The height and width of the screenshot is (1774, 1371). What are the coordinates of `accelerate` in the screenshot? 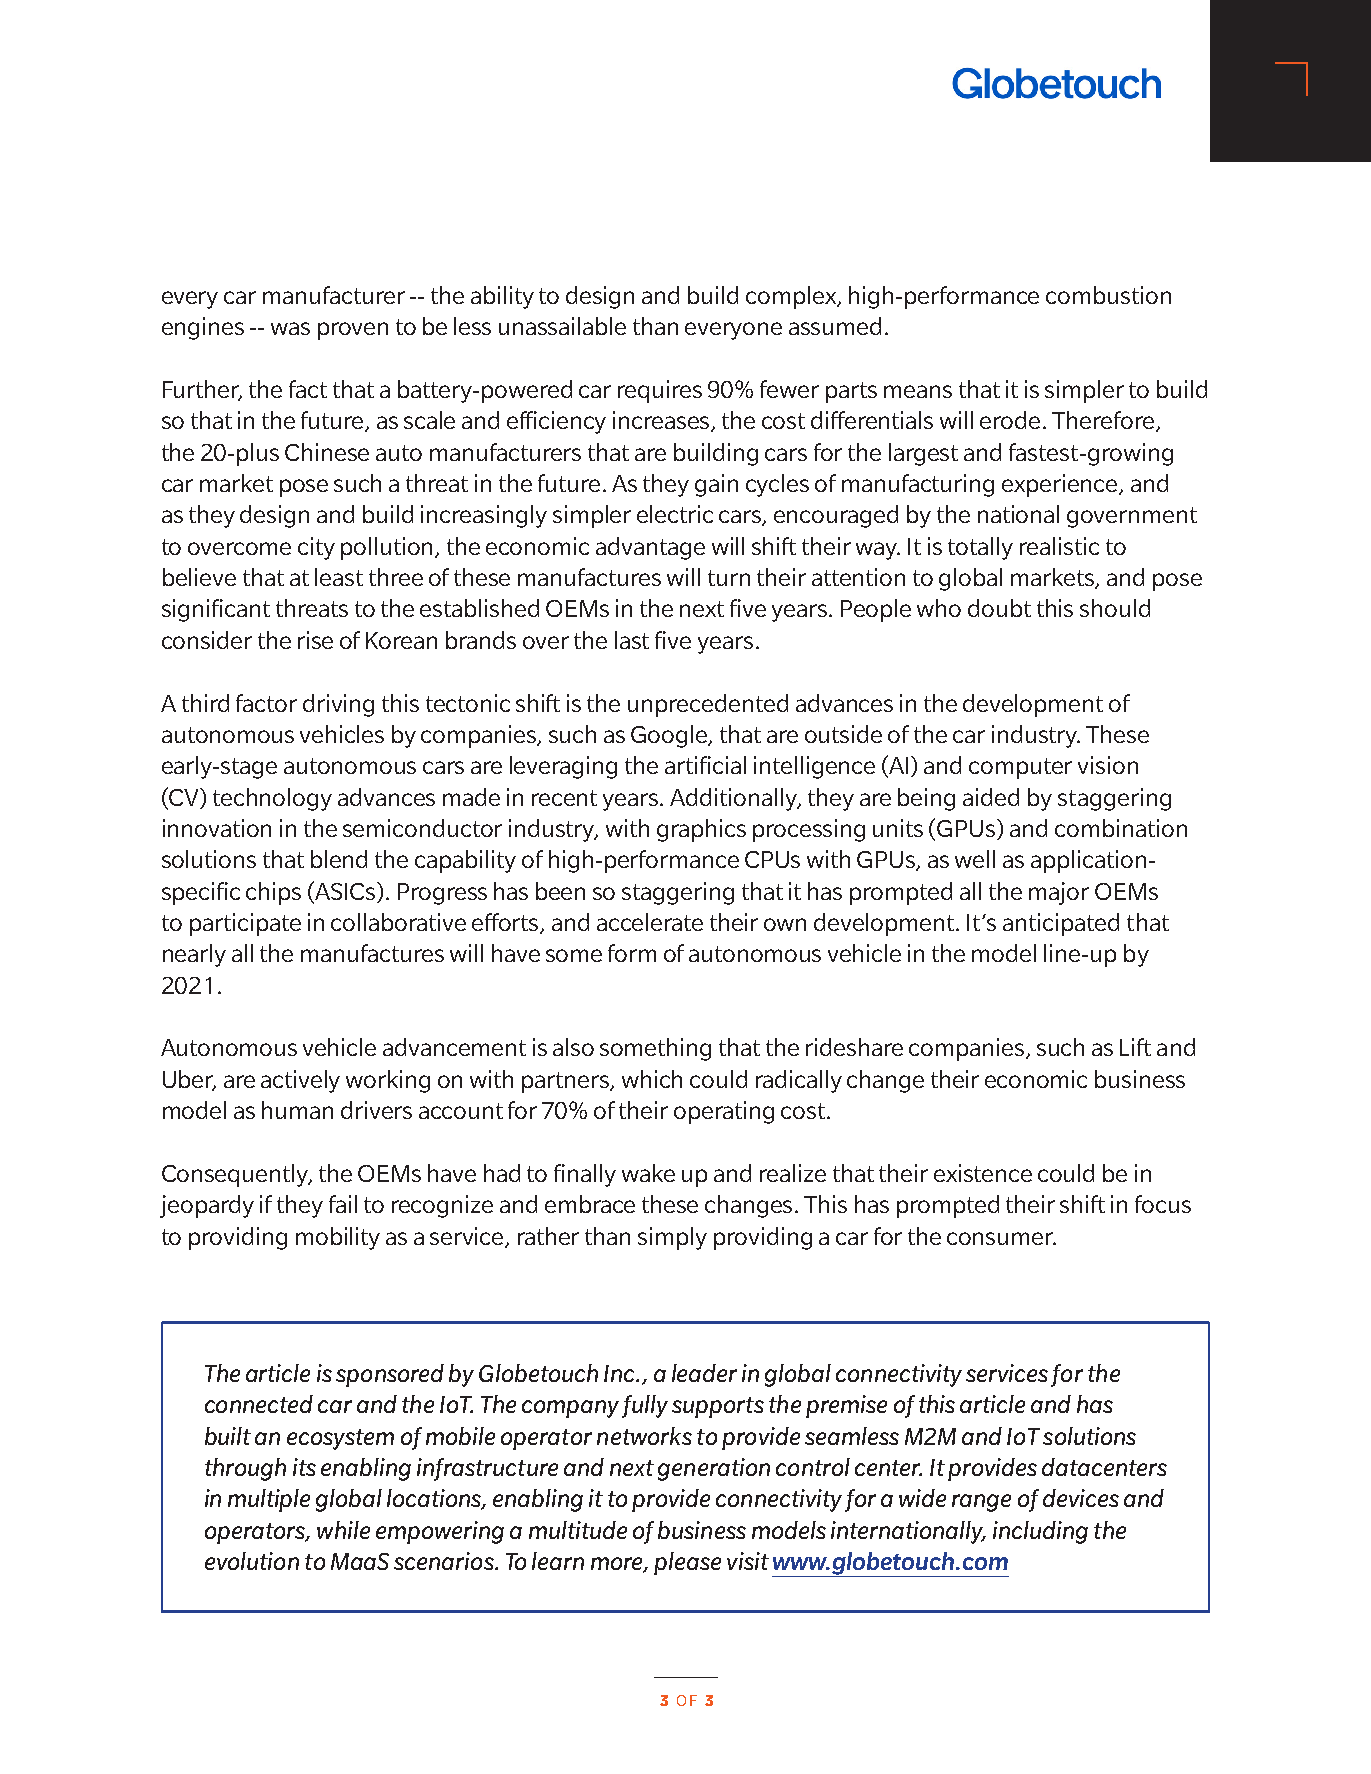 It's located at (650, 922).
